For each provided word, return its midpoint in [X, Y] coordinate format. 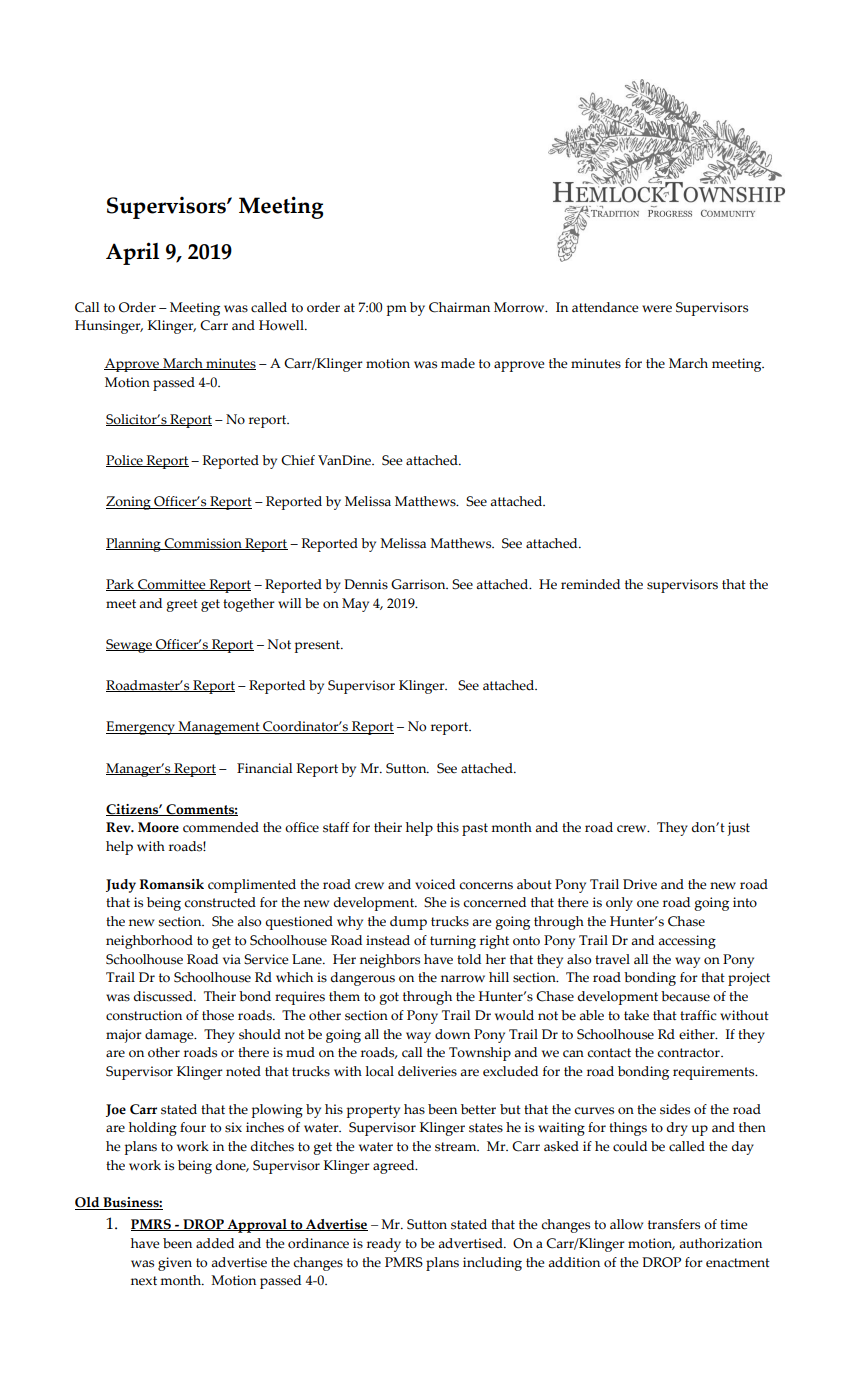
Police [125, 461]
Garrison [419, 584]
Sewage [130, 646]
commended [221, 827]
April [132, 253]
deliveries [427, 1071]
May [355, 605]
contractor [689, 1053]
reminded [590, 584]
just [738, 829]
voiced [435, 884]
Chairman [459, 307]
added [215, 1243]
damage [170, 1036]
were [657, 309]
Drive [640, 884]
